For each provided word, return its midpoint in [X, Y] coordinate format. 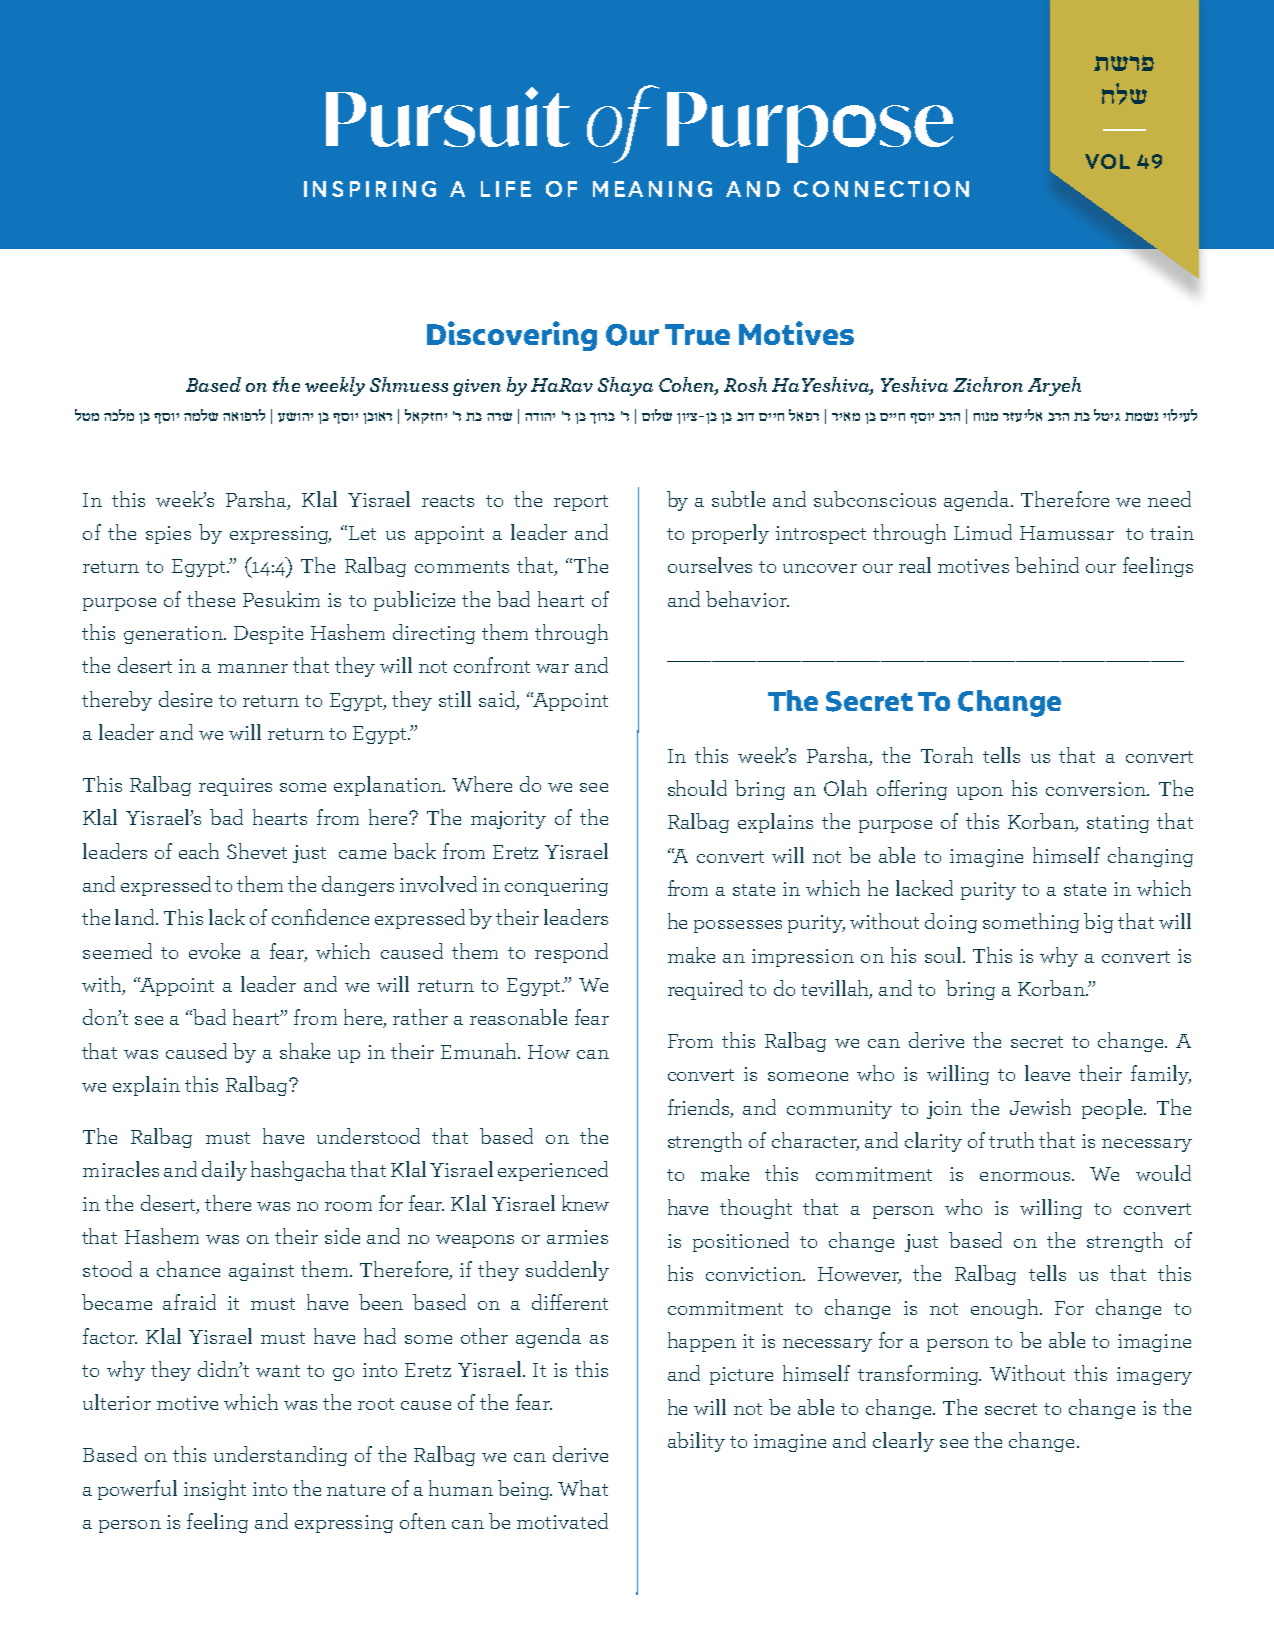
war [552, 668]
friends [700, 1108]
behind [1047, 565]
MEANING [652, 189]
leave [1047, 1073]
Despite [268, 635]
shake [305, 1051]
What [583, 1488]
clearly [903, 1442]
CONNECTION [881, 189]
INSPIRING [370, 189]
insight [215, 1490]
